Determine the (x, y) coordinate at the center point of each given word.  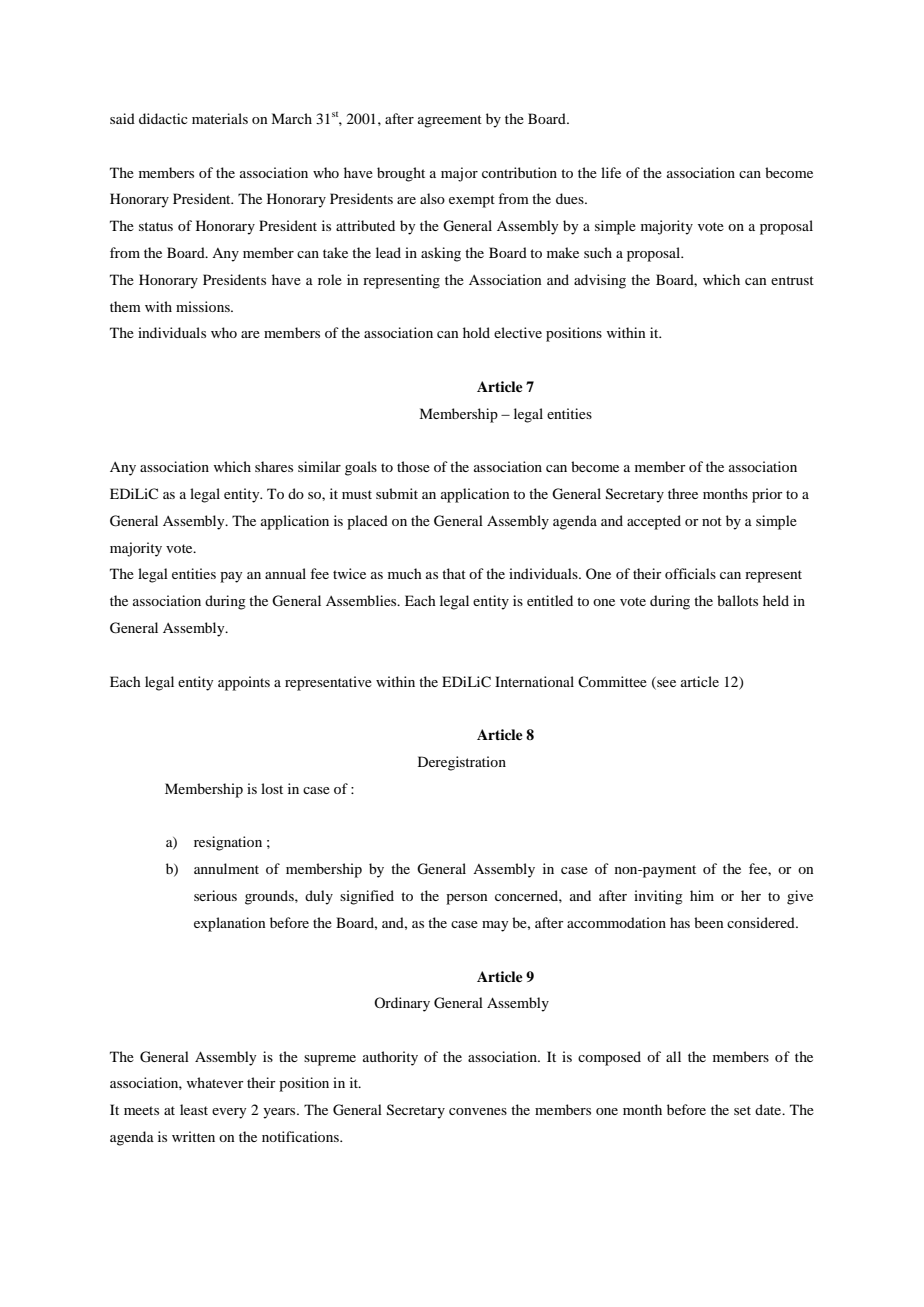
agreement (450, 121)
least (194, 1109)
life (611, 172)
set (742, 1110)
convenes (478, 1111)
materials (220, 118)
